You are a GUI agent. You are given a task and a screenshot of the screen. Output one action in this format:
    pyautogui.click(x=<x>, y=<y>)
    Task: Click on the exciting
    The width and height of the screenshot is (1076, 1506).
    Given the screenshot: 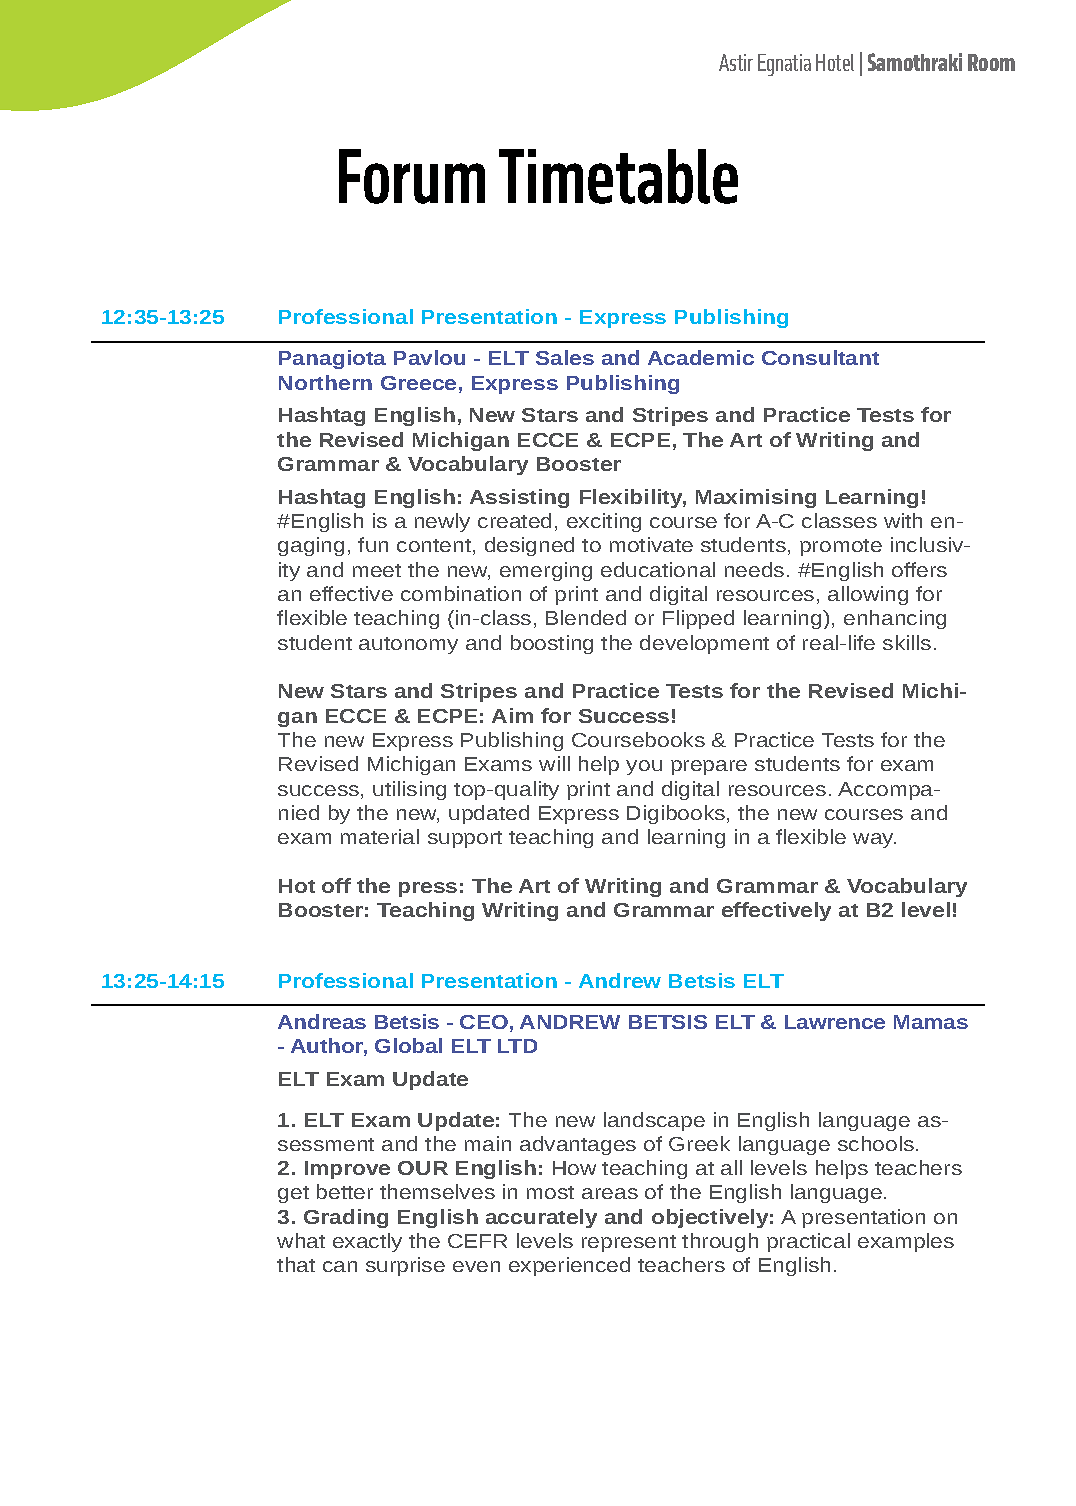 What is the action you would take?
    pyautogui.click(x=604, y=522)
